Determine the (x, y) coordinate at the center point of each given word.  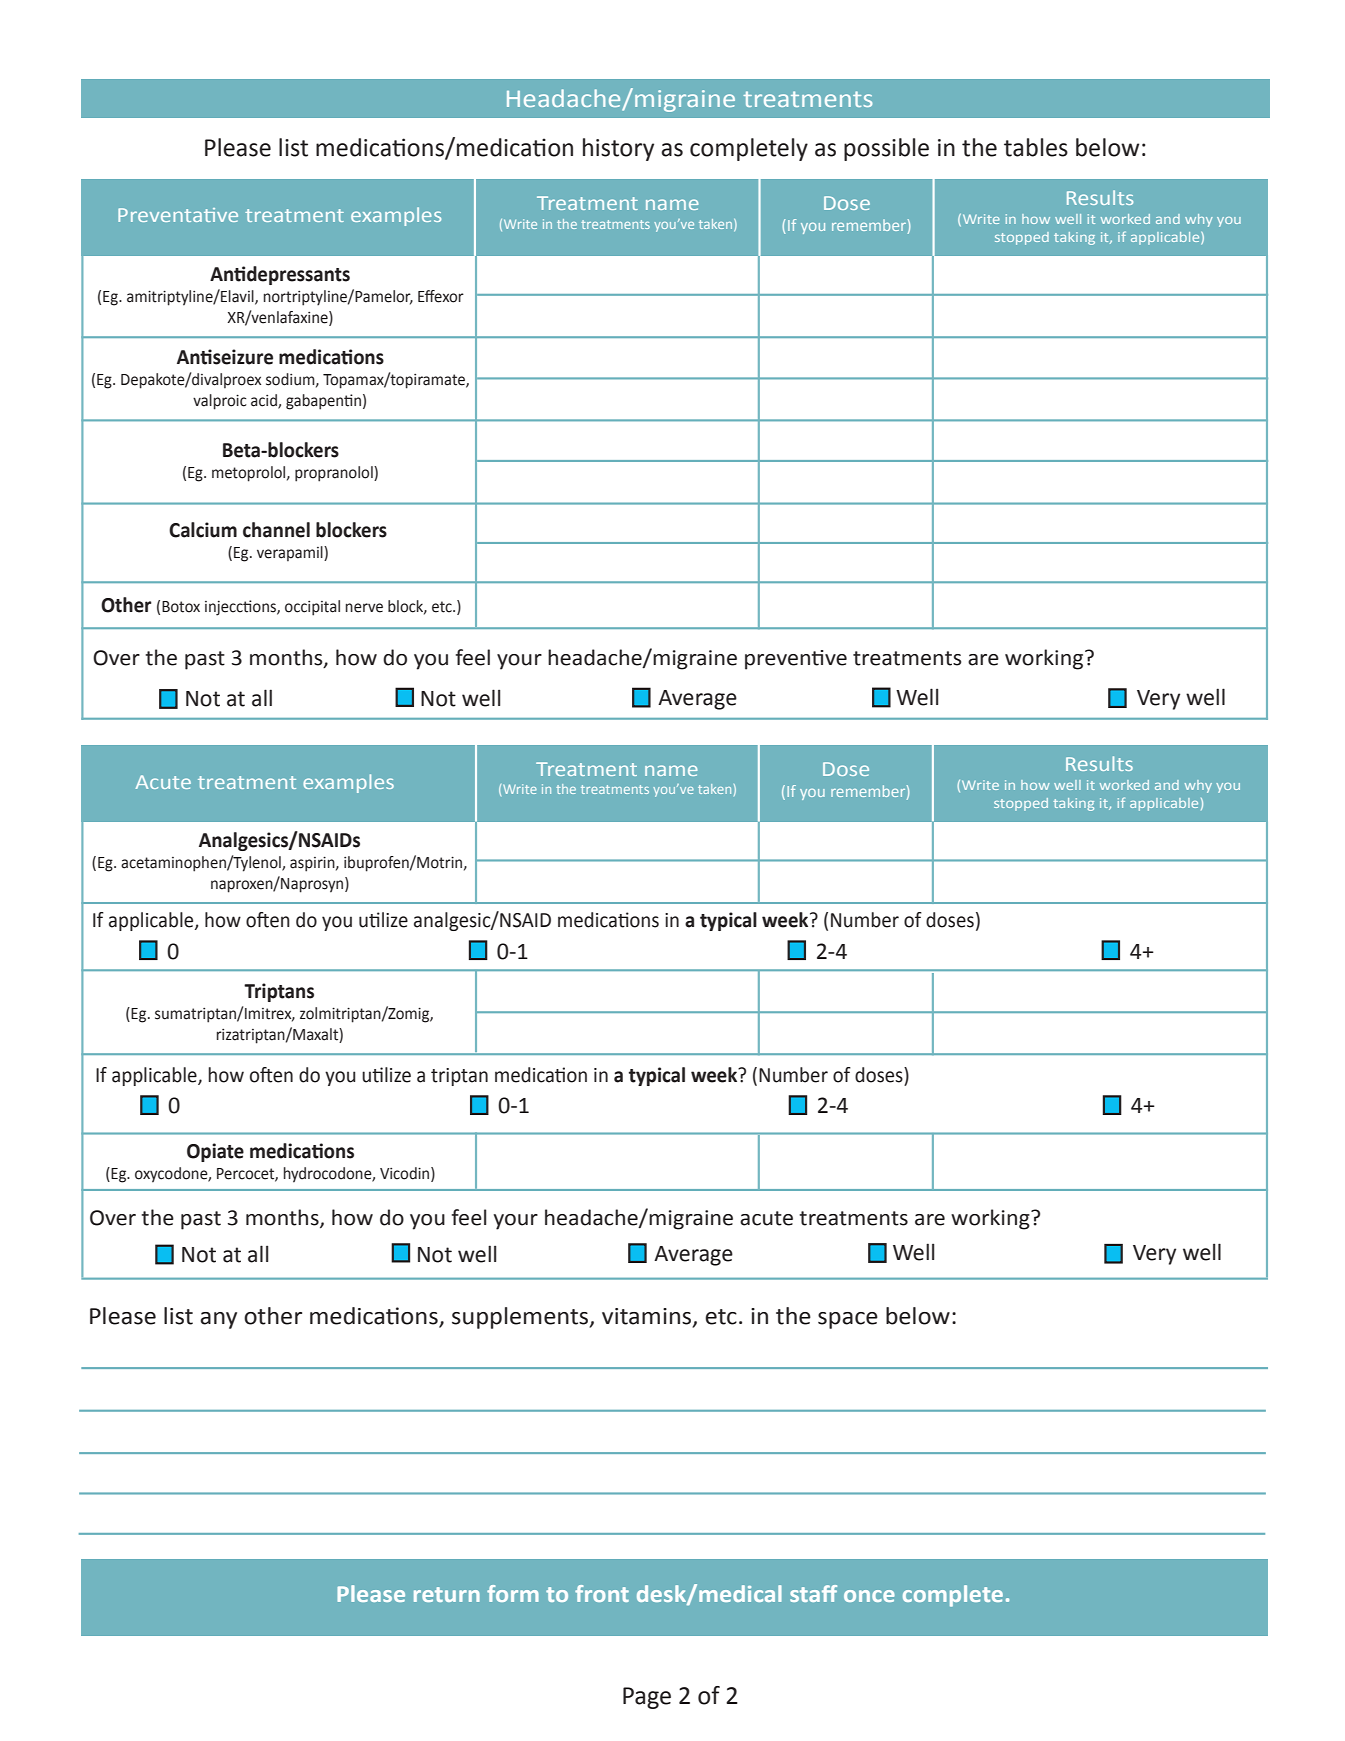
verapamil (291, 554)
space (848, 1320)
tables (1036, 147)
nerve (364, 608)
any (218, 1320)
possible (886, 149)
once (869, 1596)
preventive (796, 660)
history (618, 149)
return (447, 1594)
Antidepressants (280, 275)
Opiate (215, 1152)
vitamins (648, 1317)
